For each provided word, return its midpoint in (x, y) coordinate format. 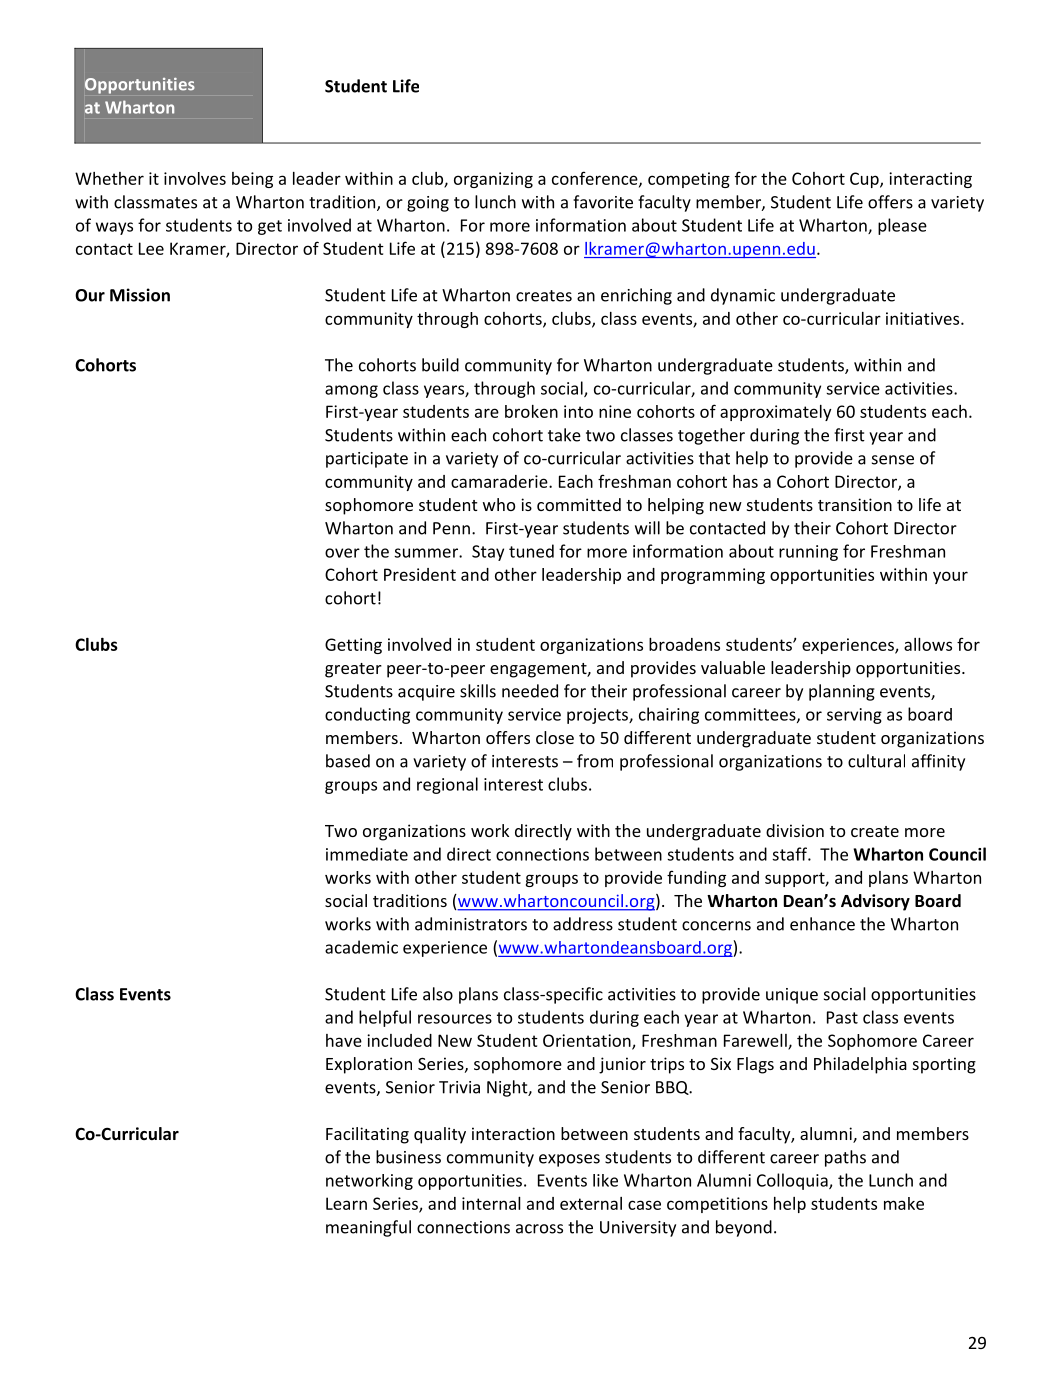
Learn (346, 1203)
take (564, 435)
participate (367, 460)
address (583, 924)
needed (530, 691)
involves (195, 178)
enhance (822, 924)
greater (353, 670)
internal (491, 1203)
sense (893, 460)
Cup (865, 180)
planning (842, 692)
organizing (493, 180)
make (904, 1203)
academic (361, 947)
